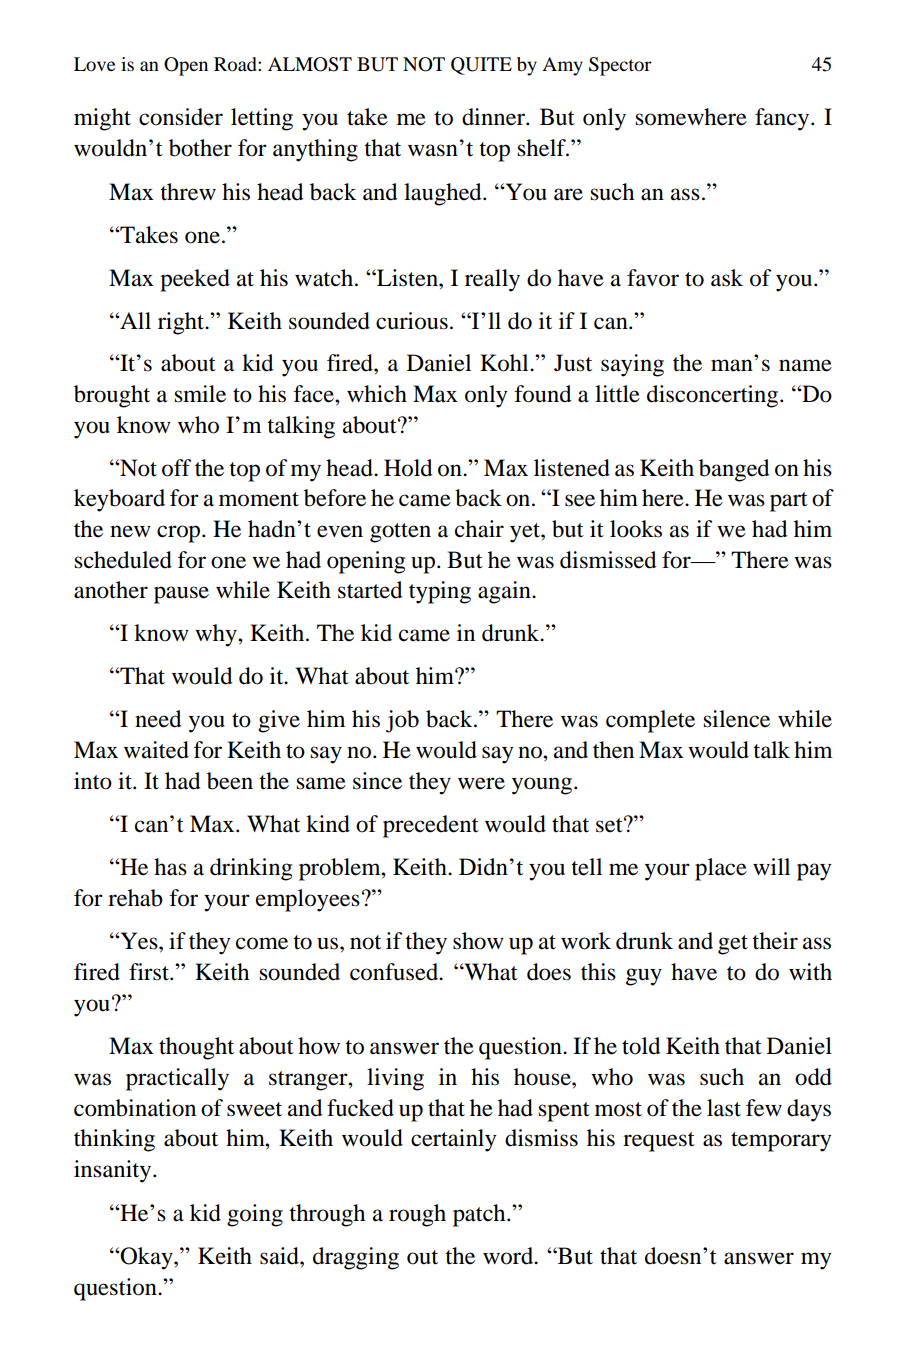 The image size is (906, 1360). What do you see at coordinates (734, 470) in the screenshot?
I see `banged` at bounding box center [734, 470].
